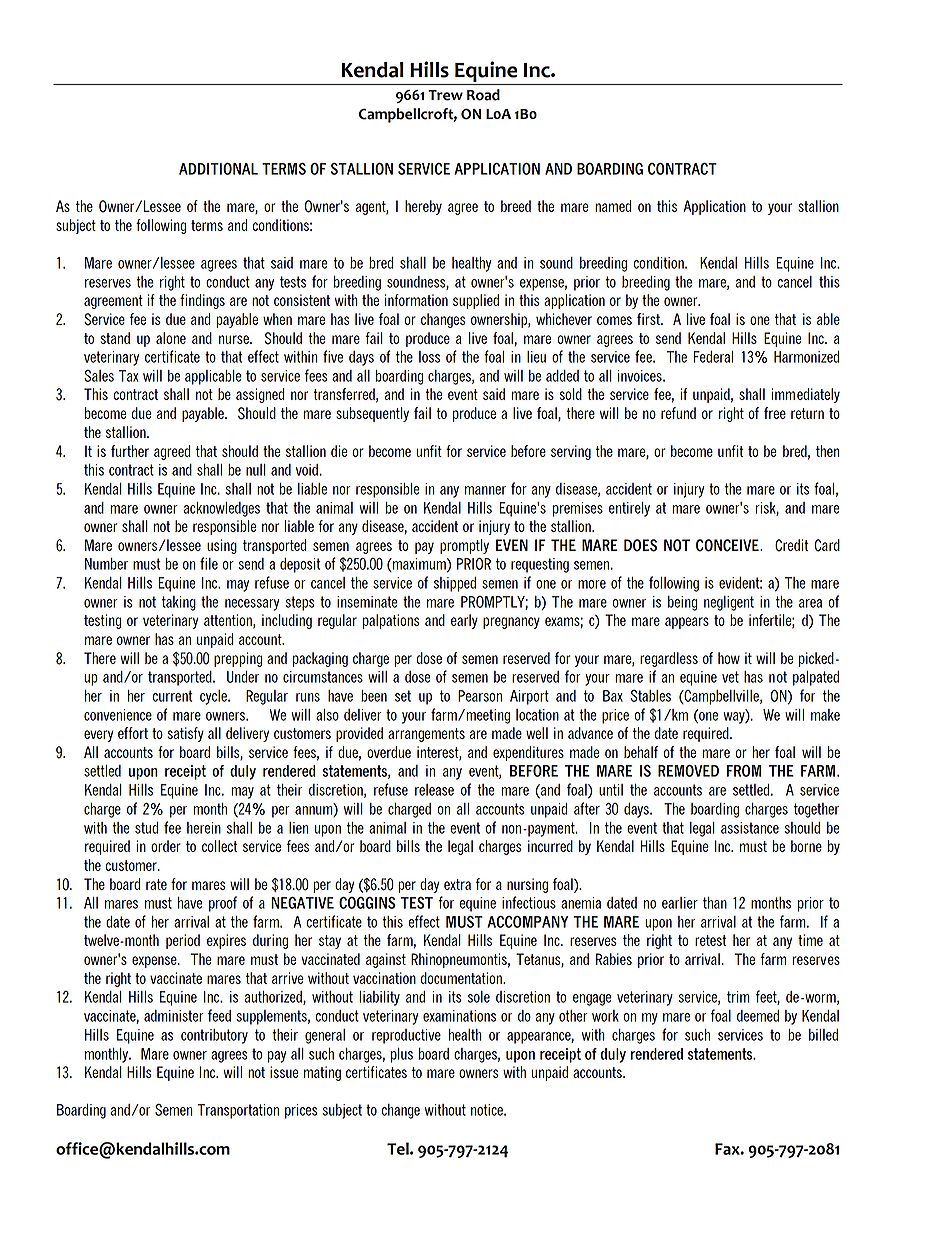  Describe the element at coordinates (729, 603) in the screenshot. I see `negligent` at that location.
